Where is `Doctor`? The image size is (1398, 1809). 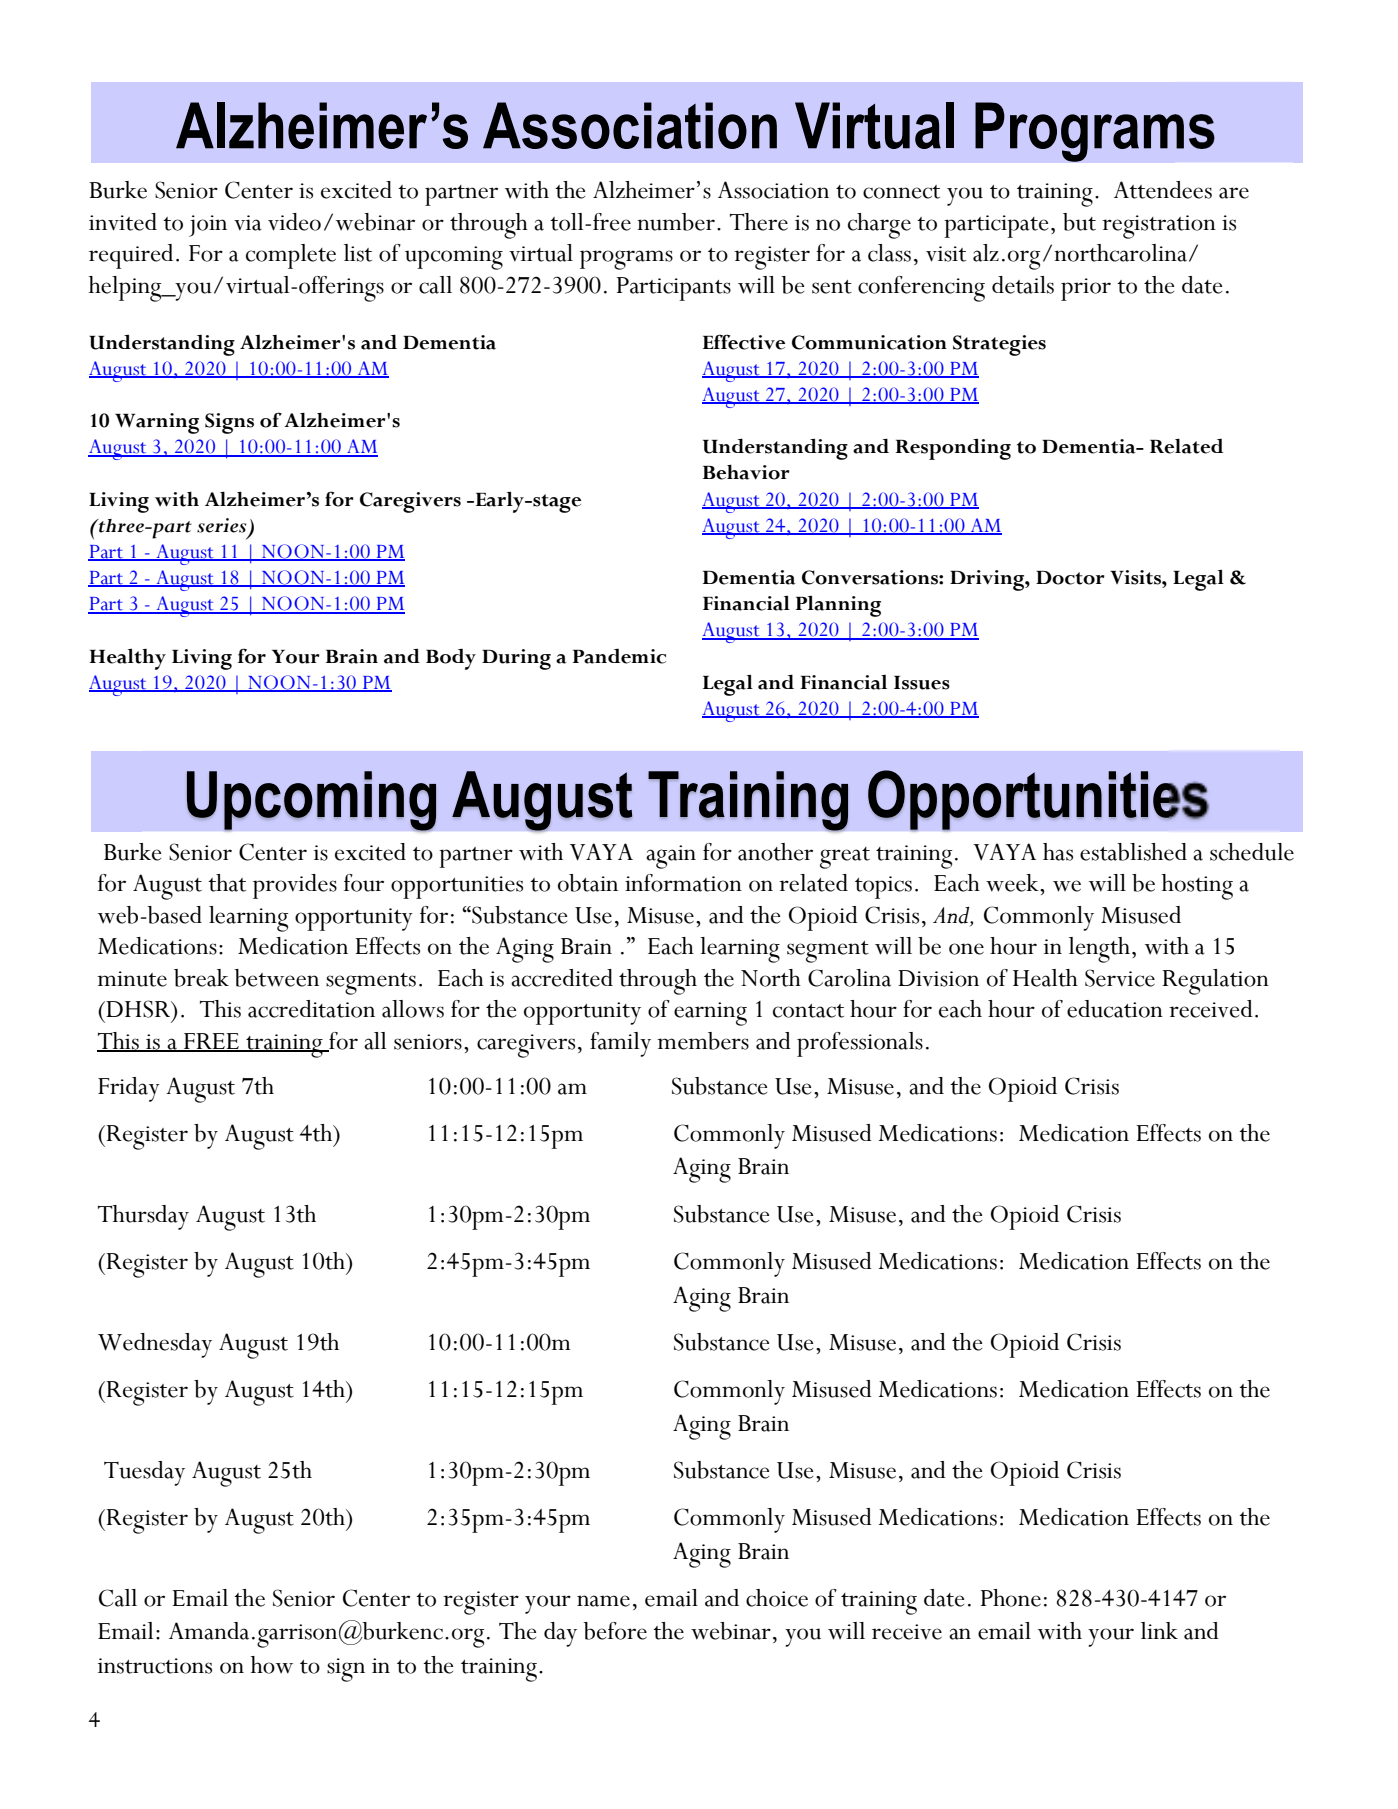
Doctor is located at coordinates (1070, 578).
